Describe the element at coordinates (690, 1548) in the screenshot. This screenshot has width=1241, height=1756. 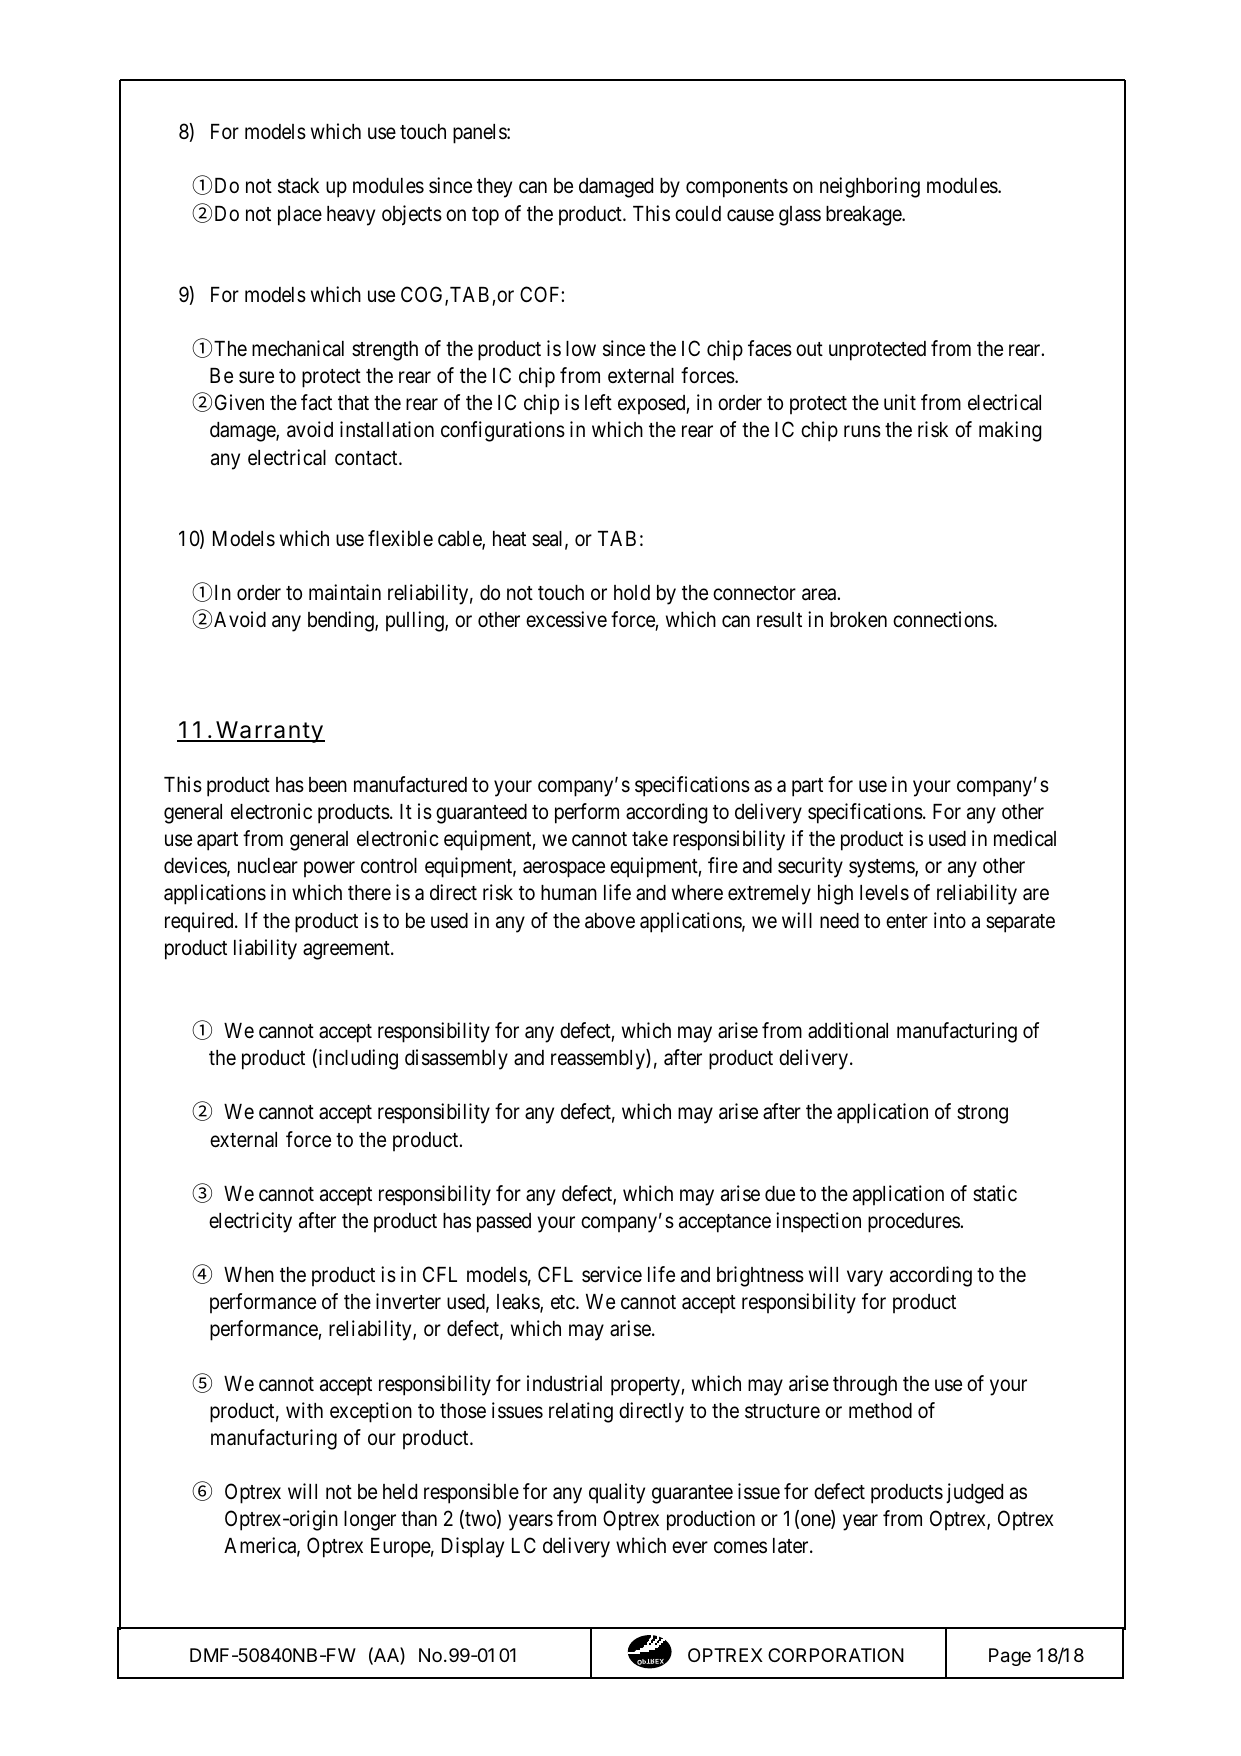
I see `ever` at that location.
